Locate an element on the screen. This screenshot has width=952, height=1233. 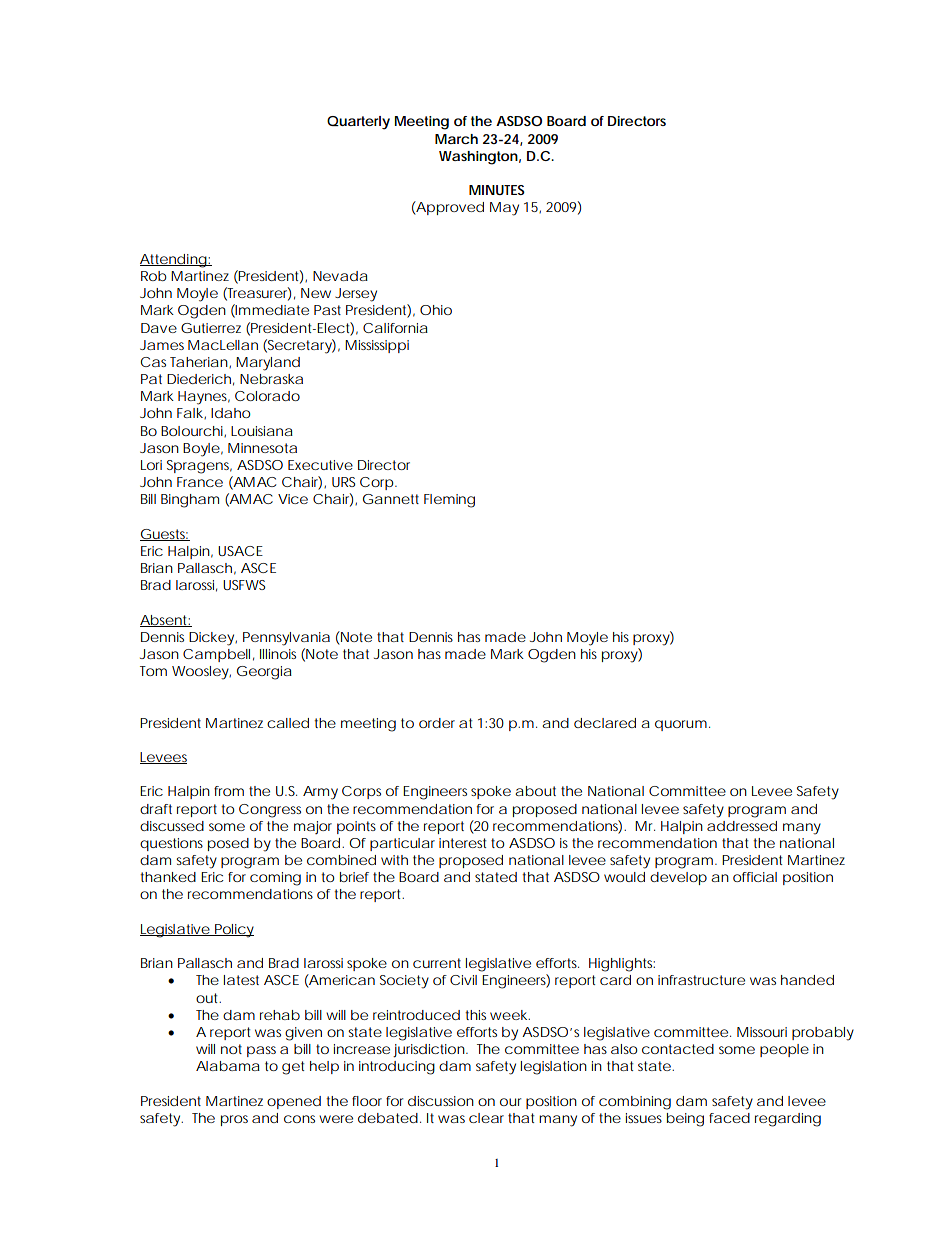
Quarterly is located at coordinates (358, 123).
